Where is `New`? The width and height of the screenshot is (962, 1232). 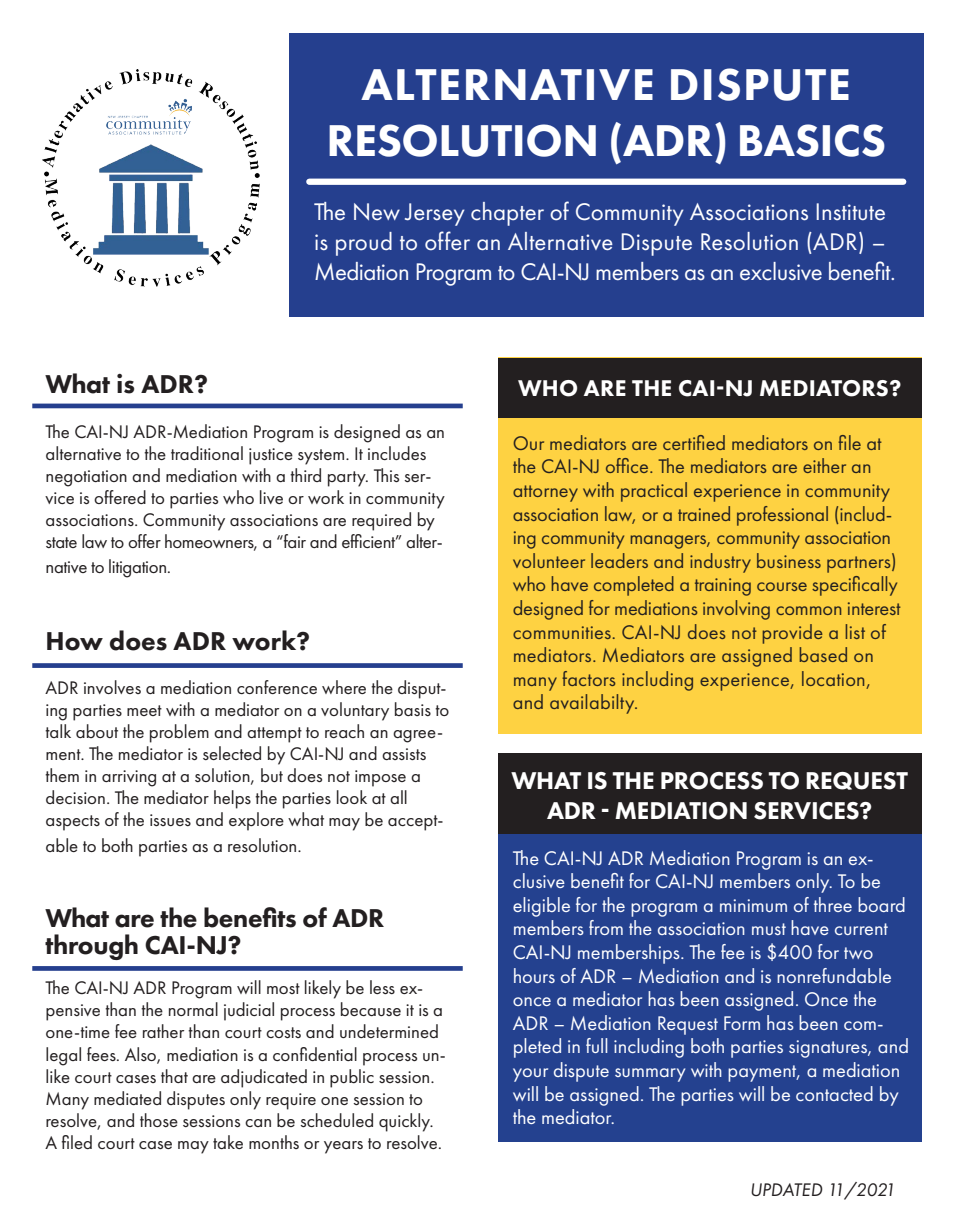 New is located at coordinates (377, 211).
